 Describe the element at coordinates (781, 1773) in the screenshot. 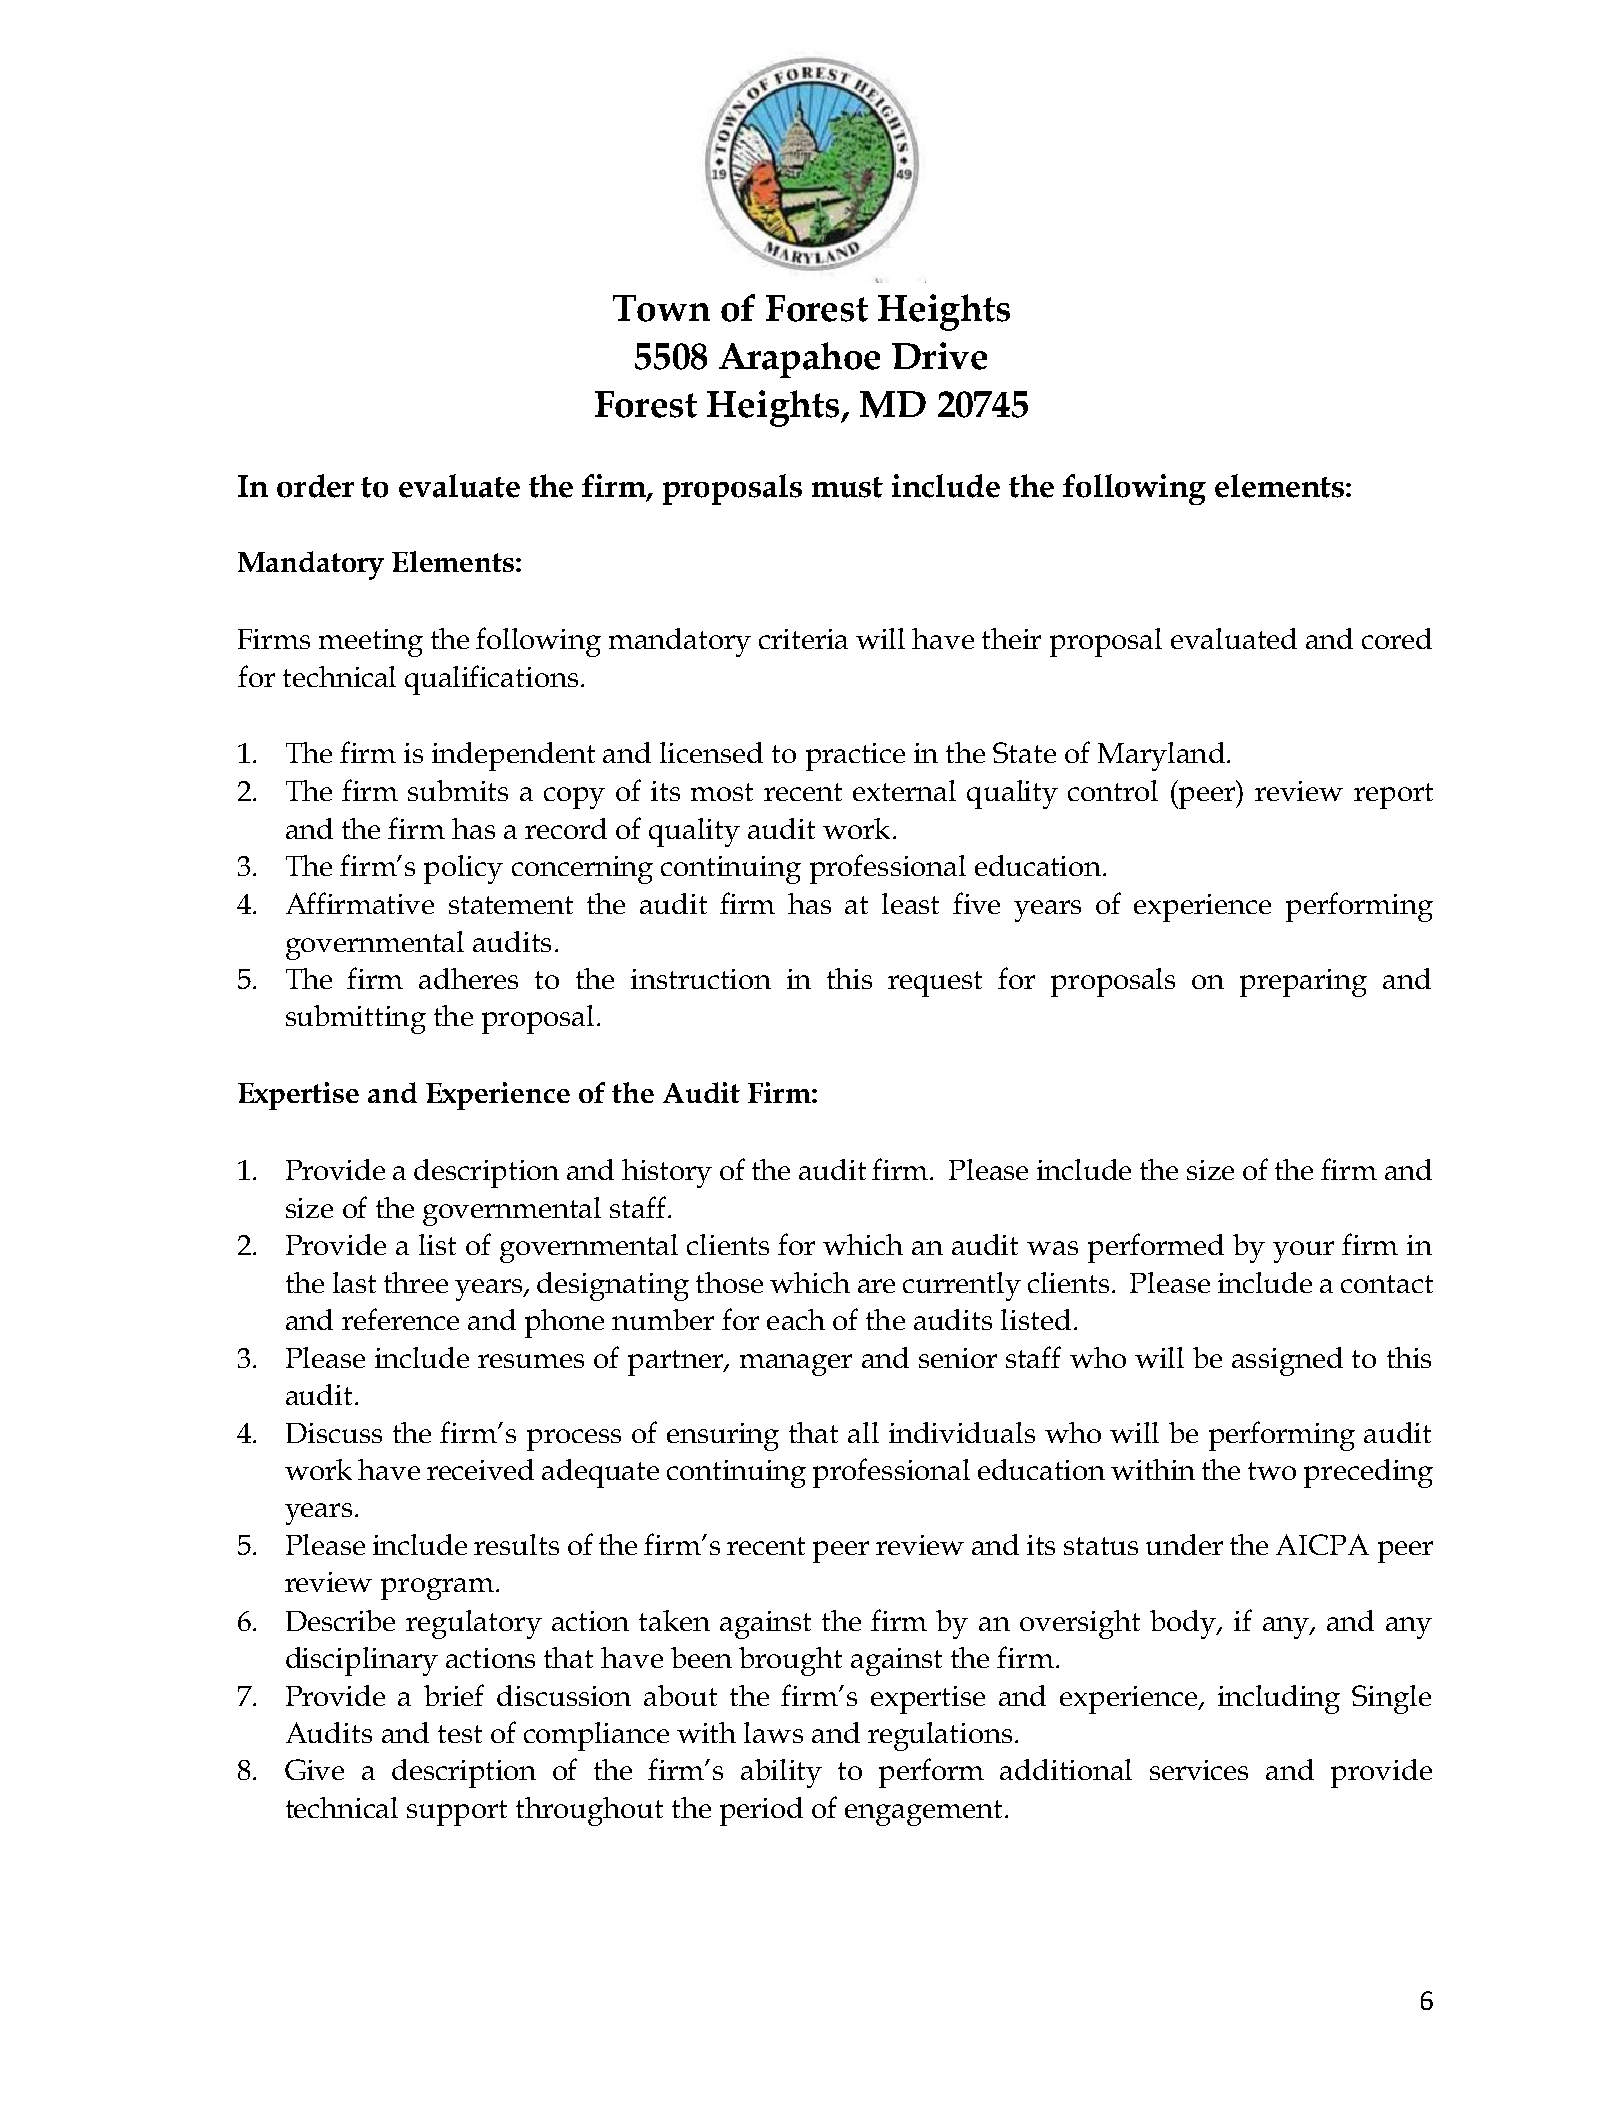

I see `ability` at that location.
